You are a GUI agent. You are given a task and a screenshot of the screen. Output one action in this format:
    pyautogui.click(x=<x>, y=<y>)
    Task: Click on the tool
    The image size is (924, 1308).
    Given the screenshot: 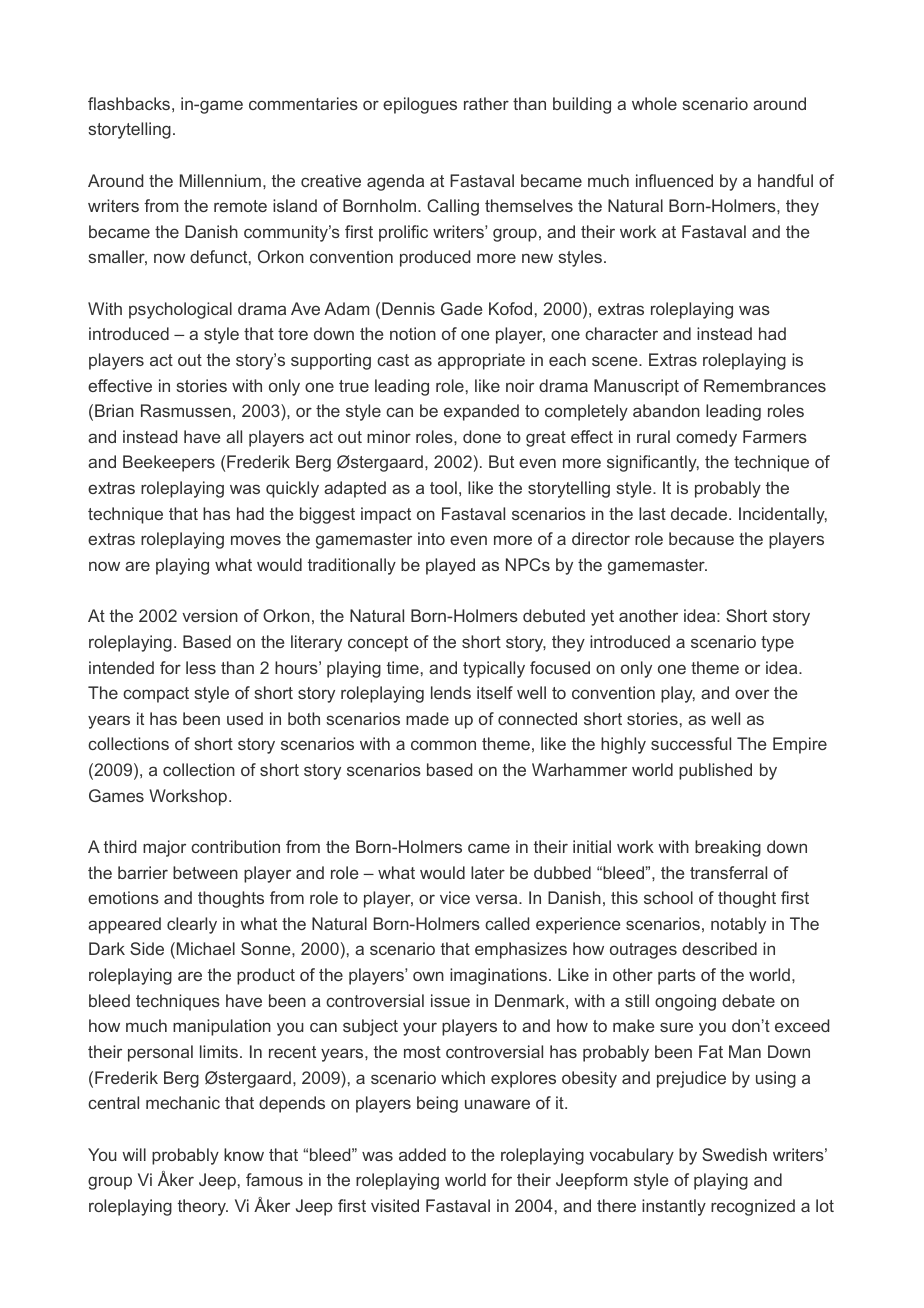 What is the action you would take?
    pyautogui.click(x=443, y=487)
